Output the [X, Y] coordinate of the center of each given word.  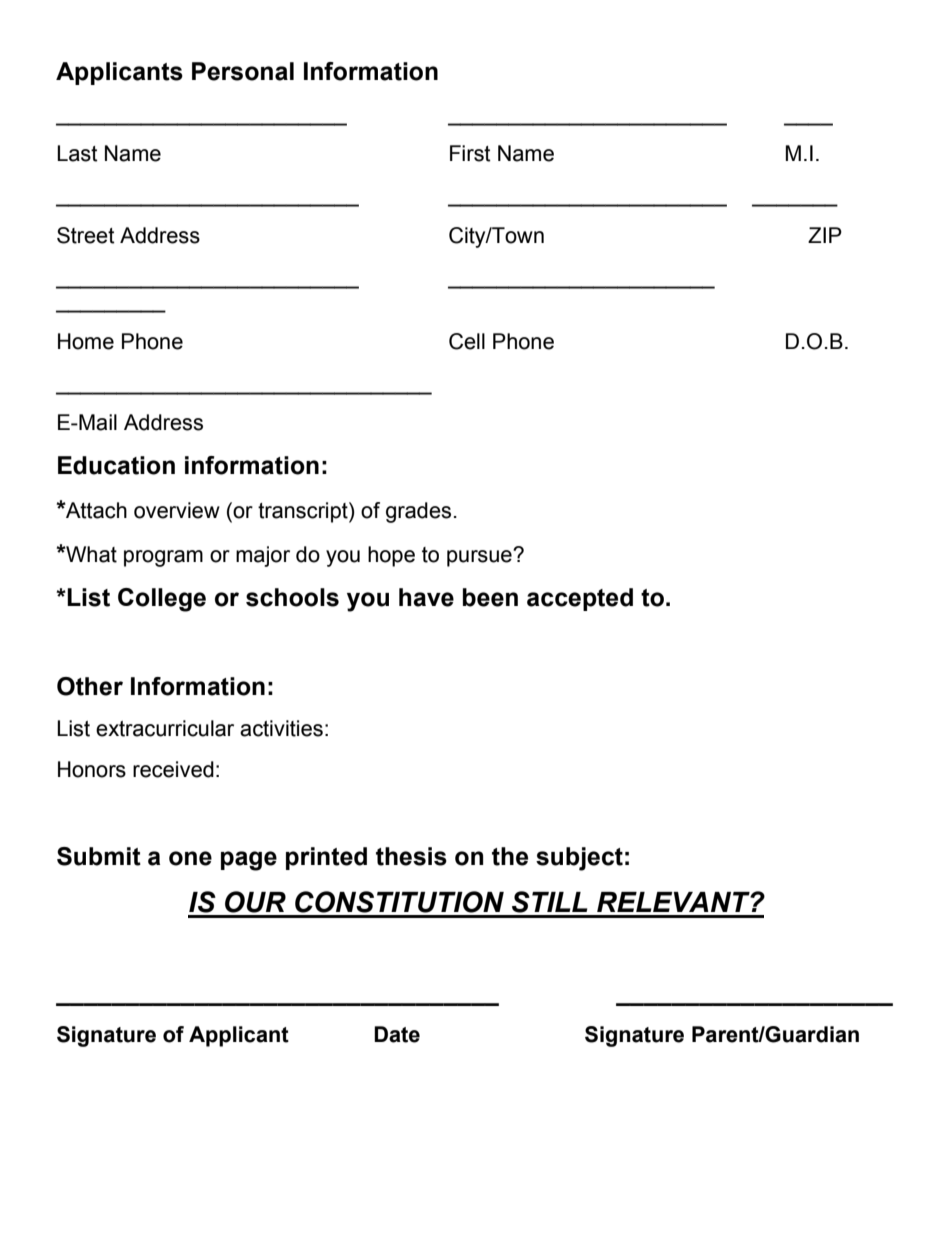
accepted [580, 599]
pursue [480, 558]
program [163, 558]
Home [86, 341]
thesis [411, 856]
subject [579, 859]
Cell [467, 341]
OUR [255, 902]
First [470, 153]
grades [418, 512]
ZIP [825, 235]
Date [397, 1034]
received [173, 769]
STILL [550, 902]
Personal [243, 71]
